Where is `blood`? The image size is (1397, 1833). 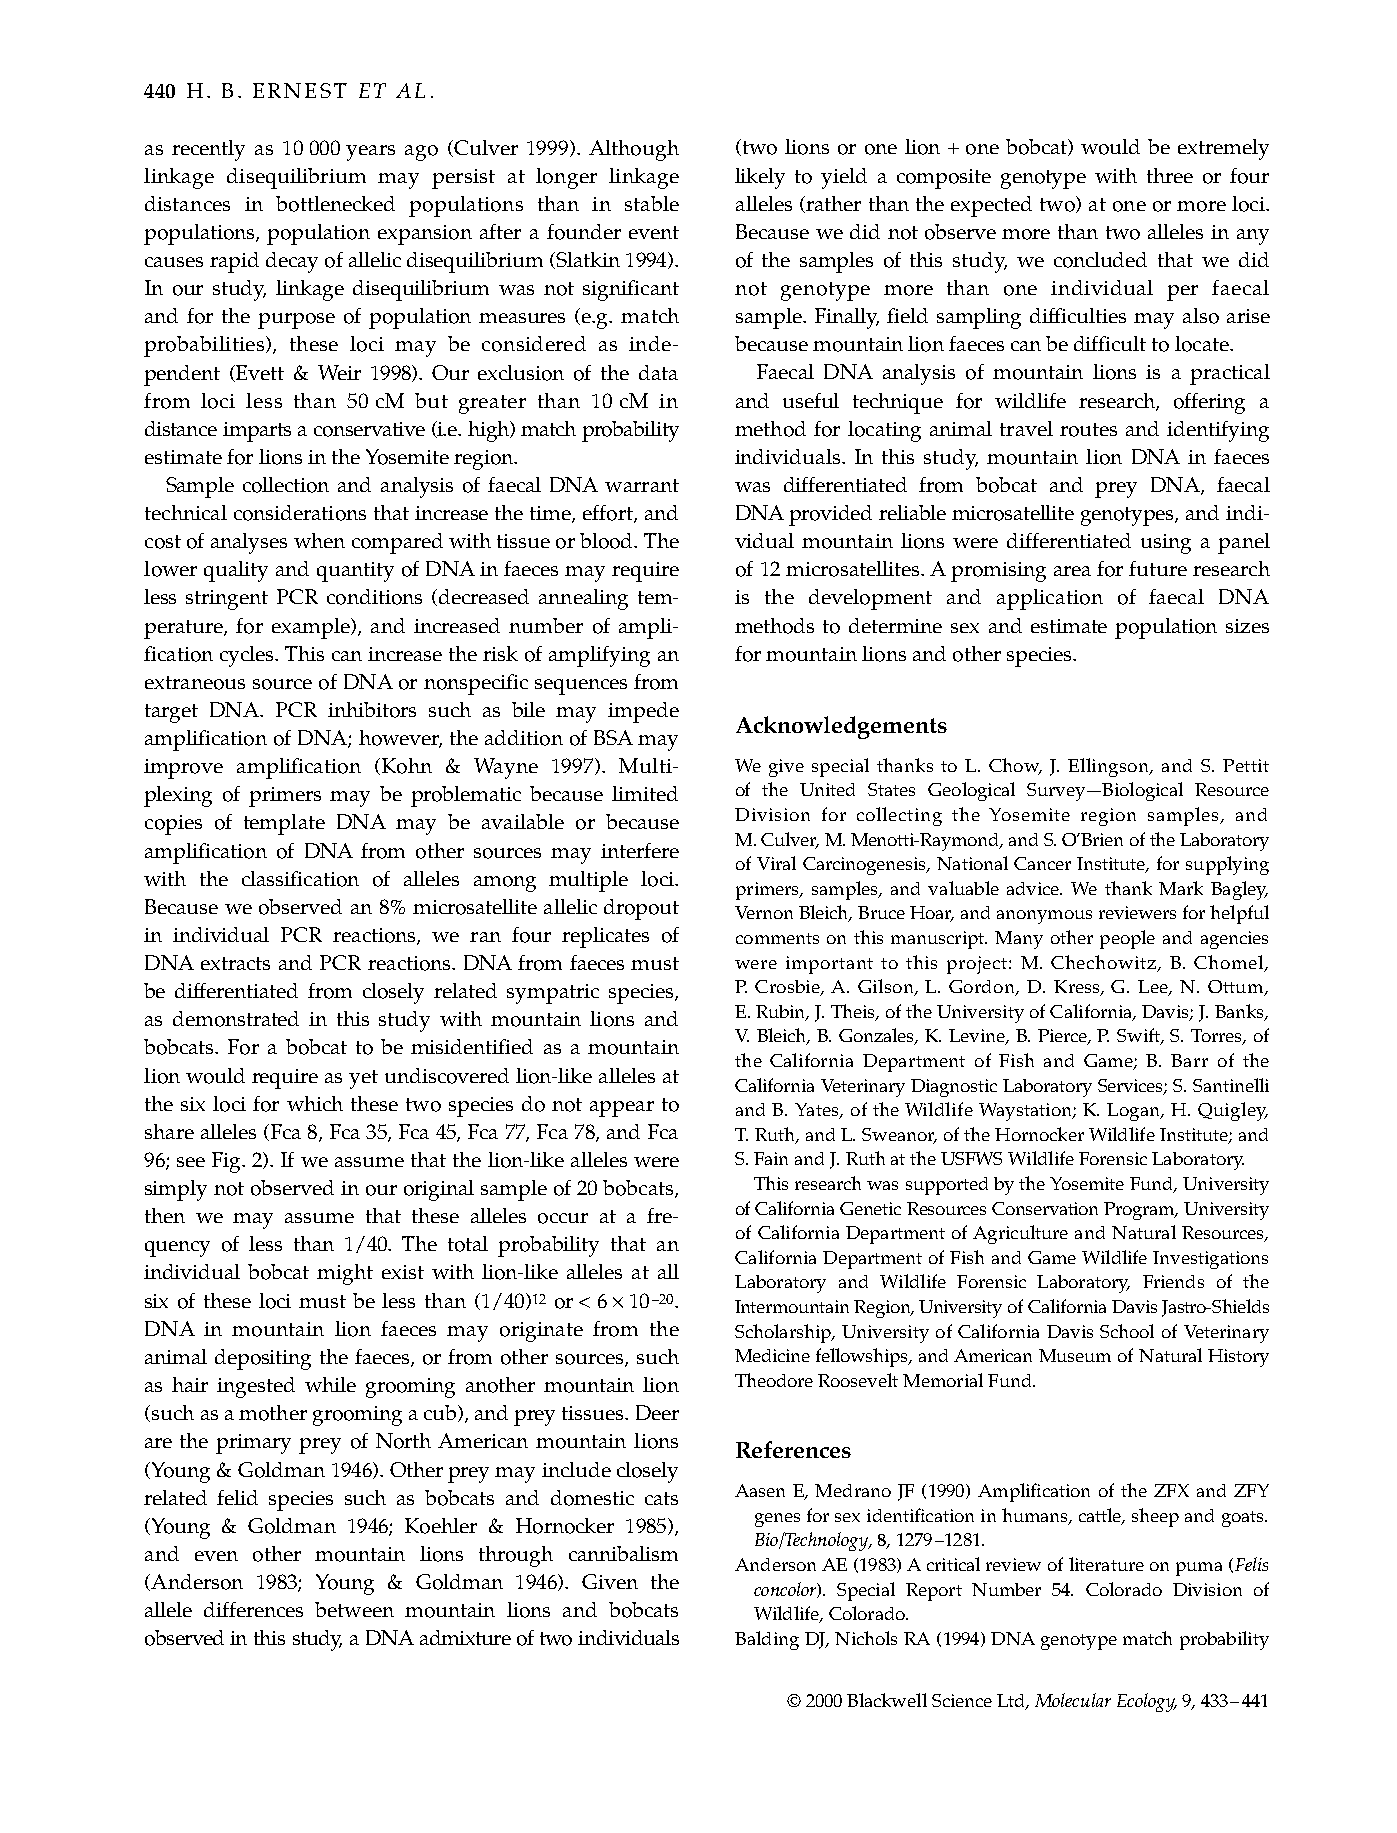
blood is located at coordinates (607, 541).
